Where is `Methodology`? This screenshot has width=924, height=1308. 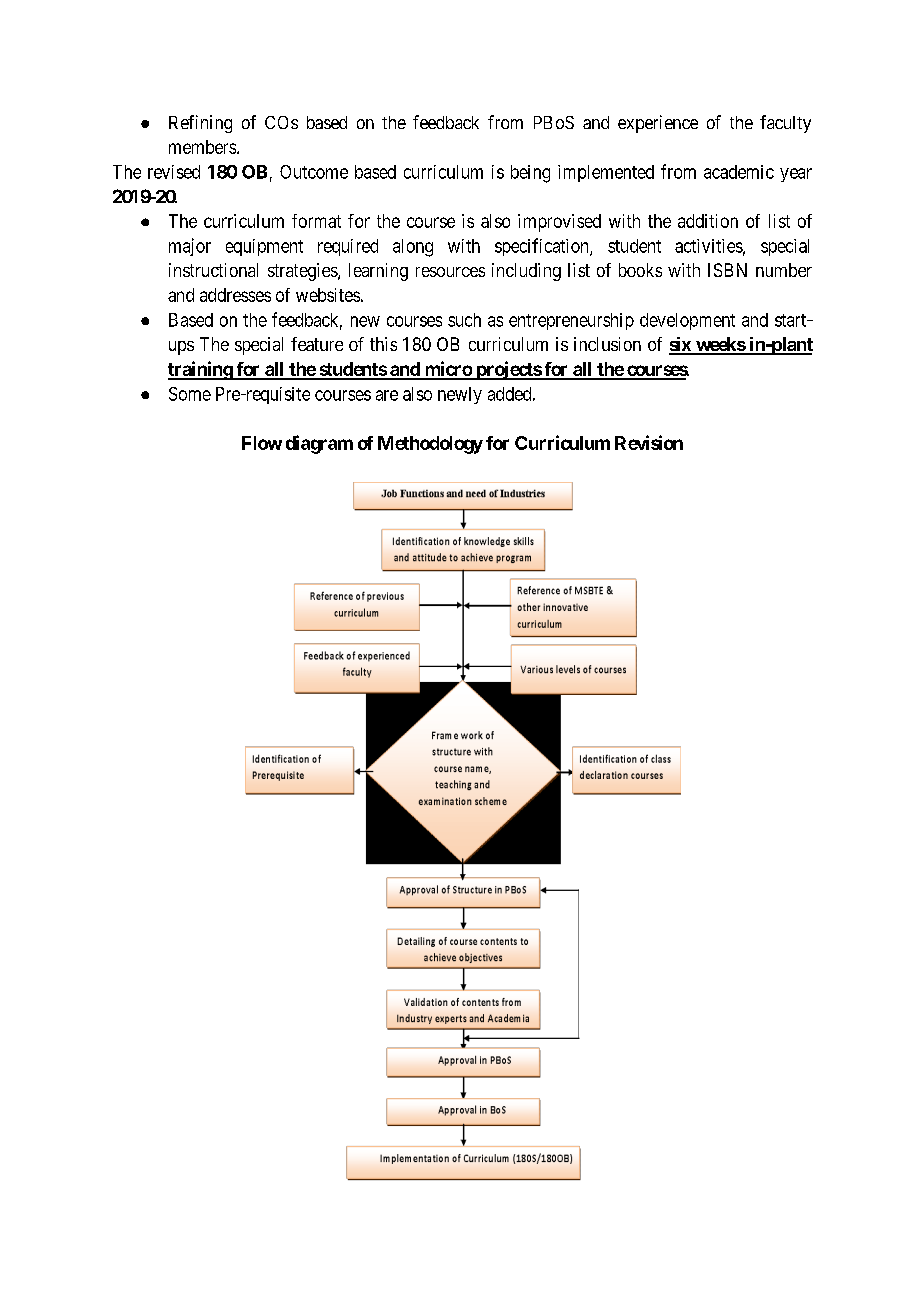
Methodology is located at coordinates (430, 445).
